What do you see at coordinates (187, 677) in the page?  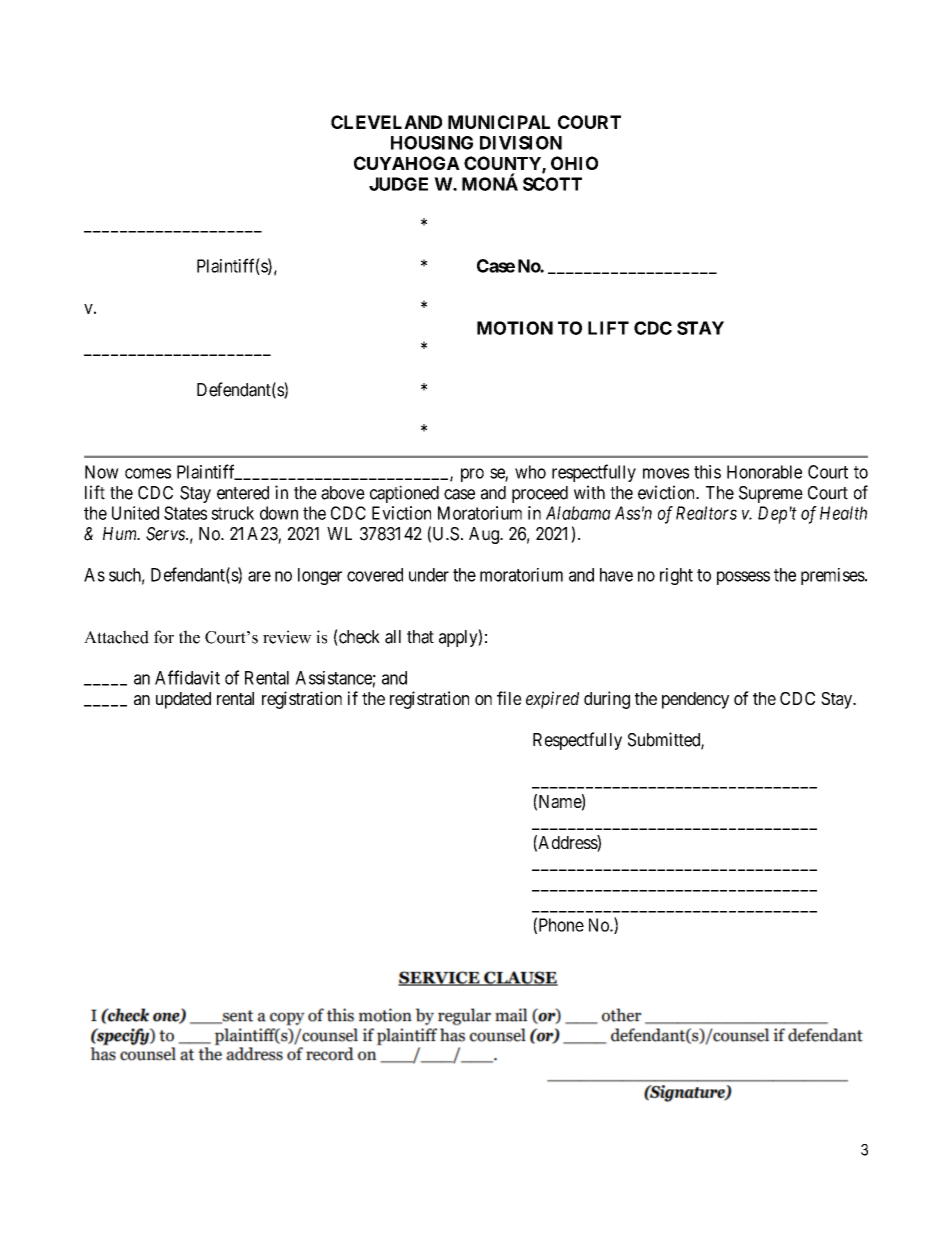 I see `Affidavit` at bounding box center [187, 677].
